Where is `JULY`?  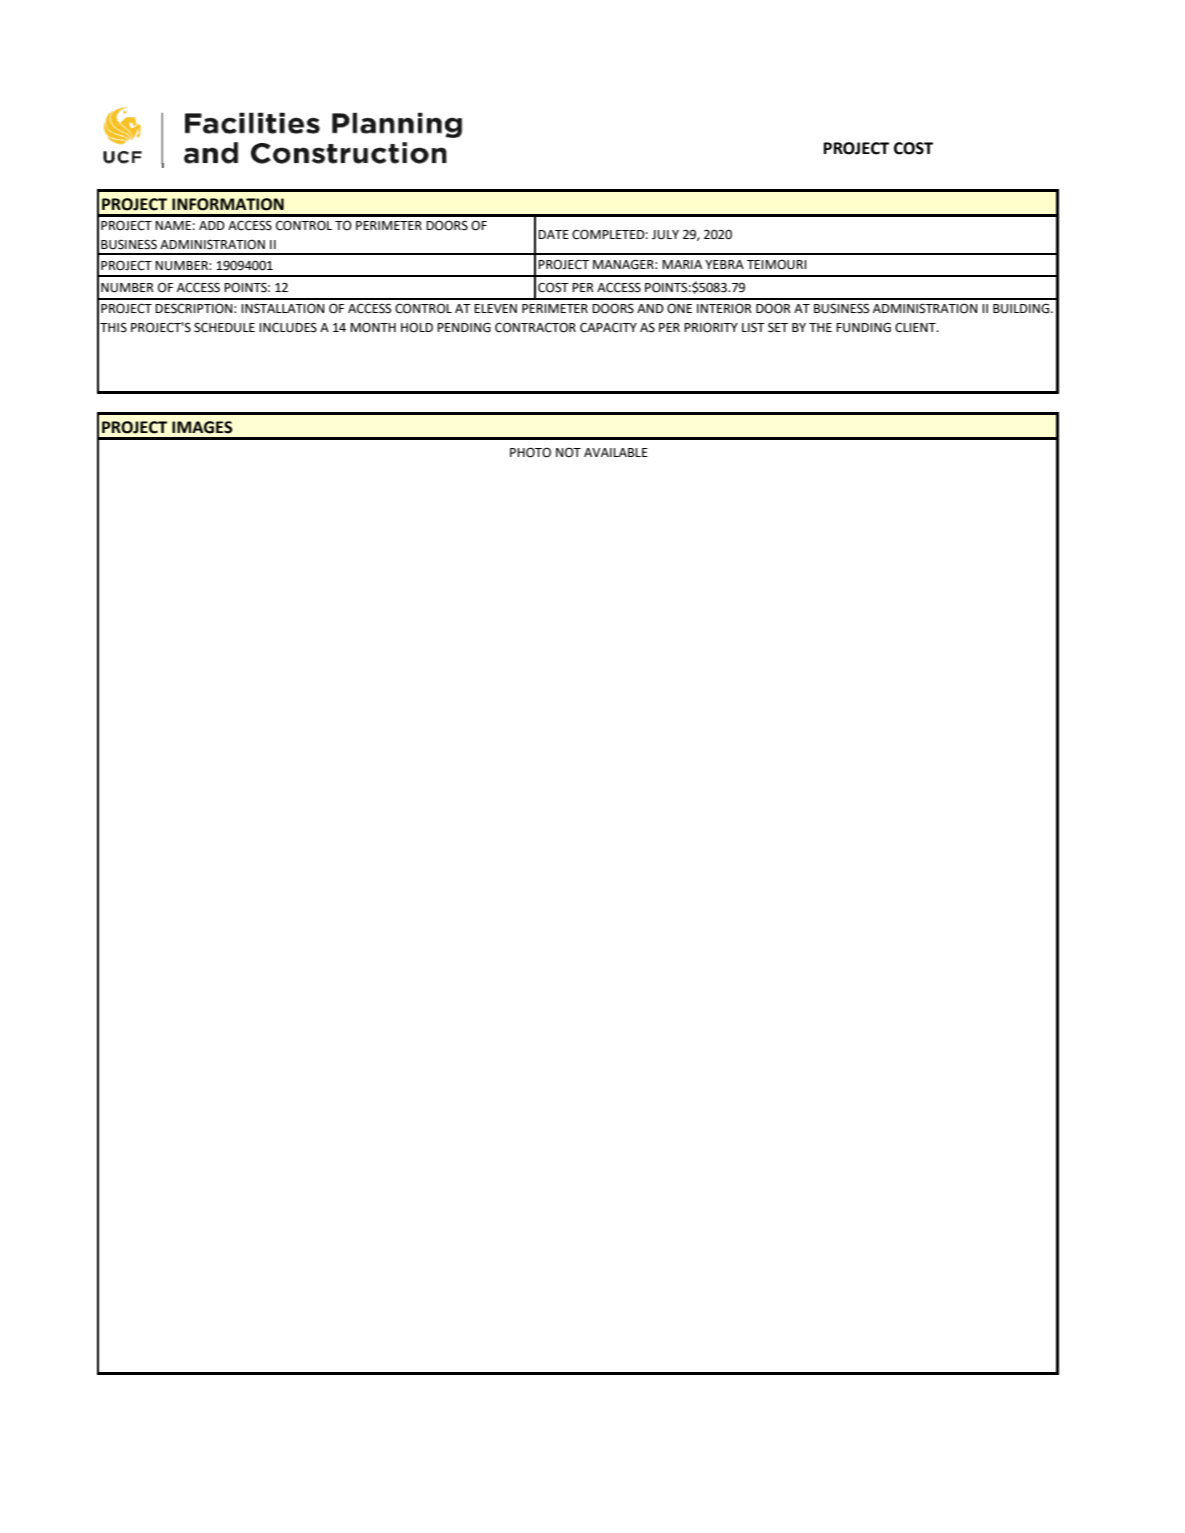 JULY is located at coordinates (665, 235).
